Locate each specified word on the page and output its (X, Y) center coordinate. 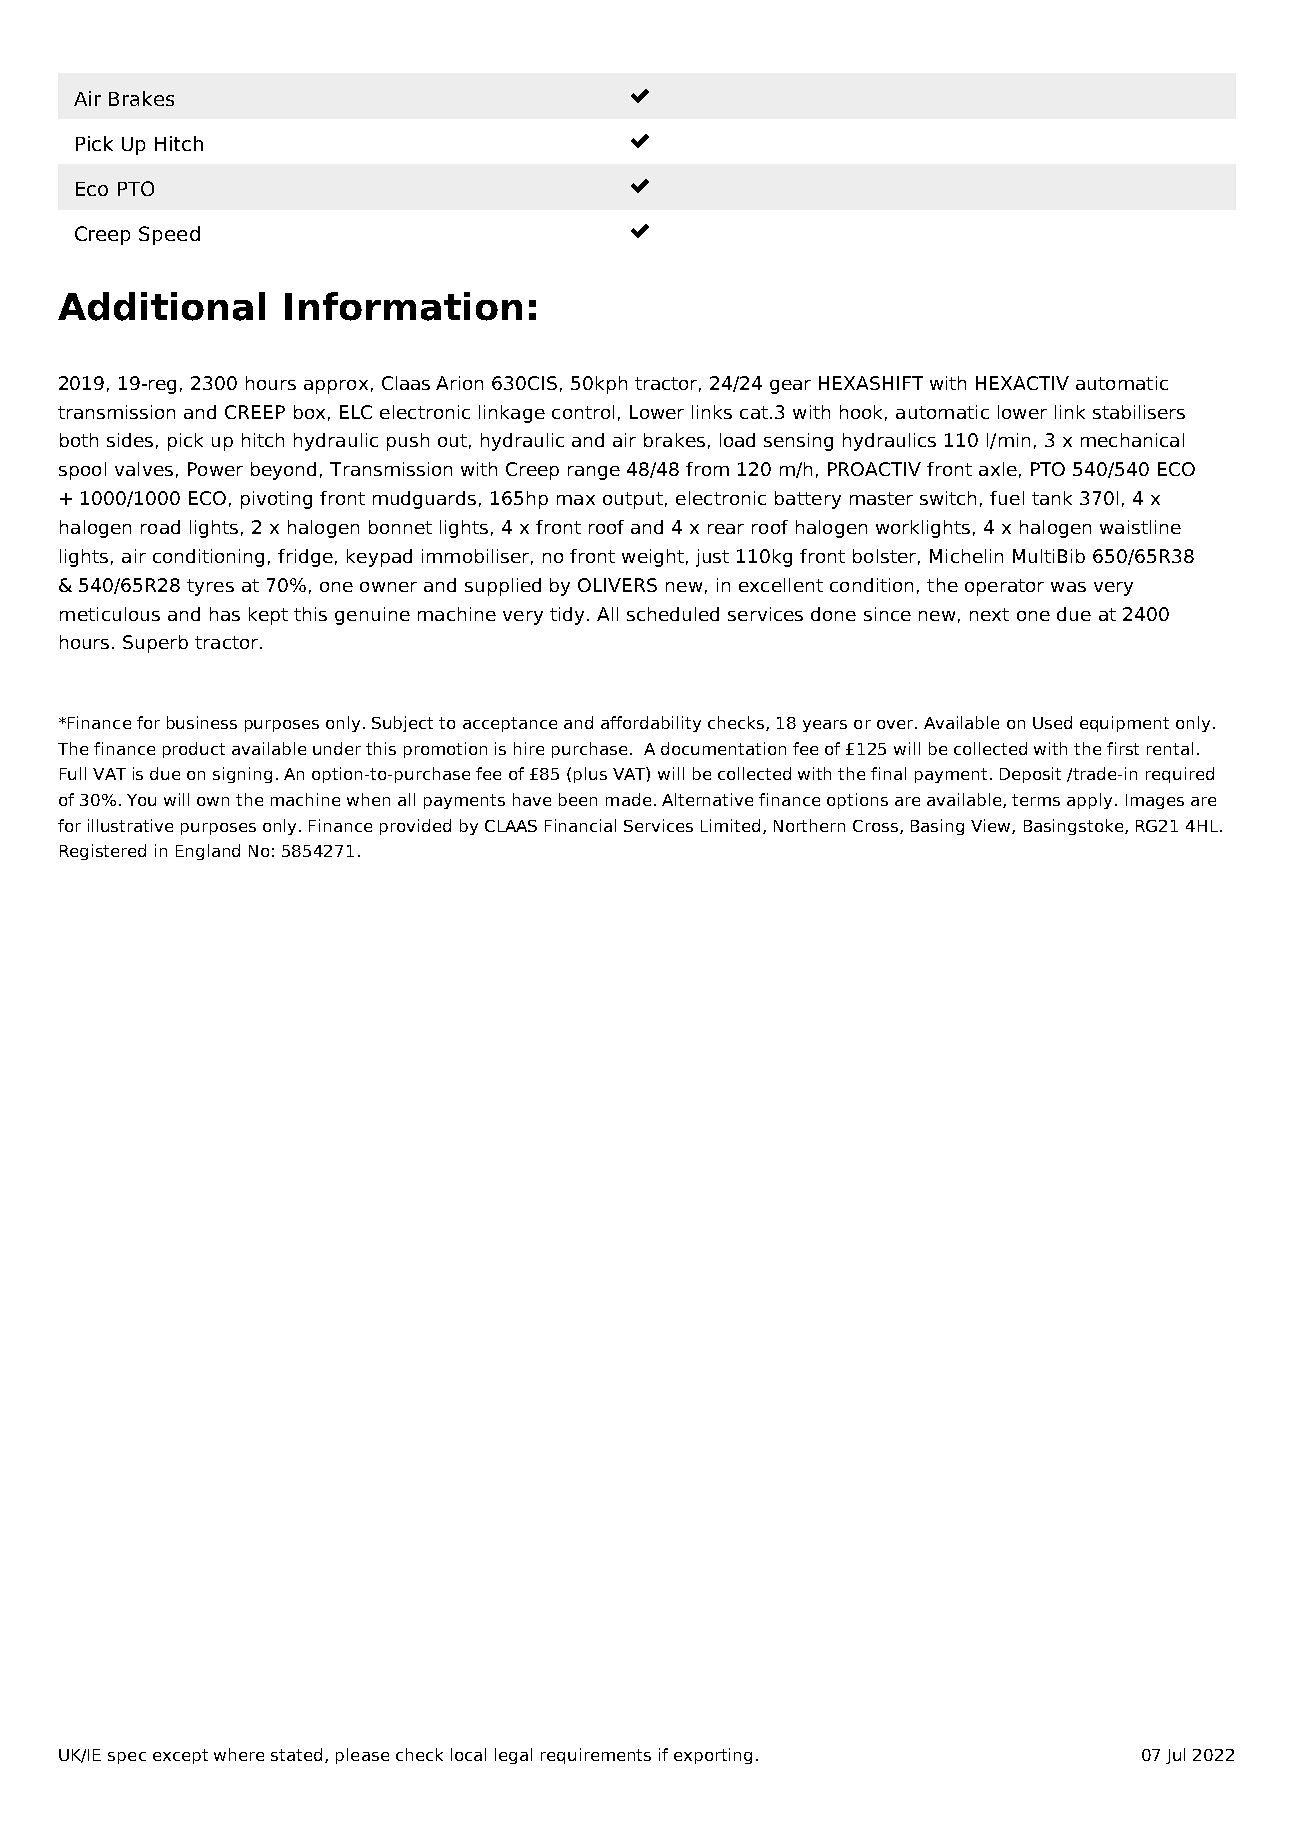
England (208, 852)
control (583, 412)
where (239, 1754)
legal (513, 1756)
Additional (161, 306)
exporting (713, 1756)
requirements (596, 1756)
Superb (155, 644)
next (989, 614)
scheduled (673, 614)
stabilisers (1139, 412)
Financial (580, 825)
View (992, 826)
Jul (1175, 1756)
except (180, 1756)
